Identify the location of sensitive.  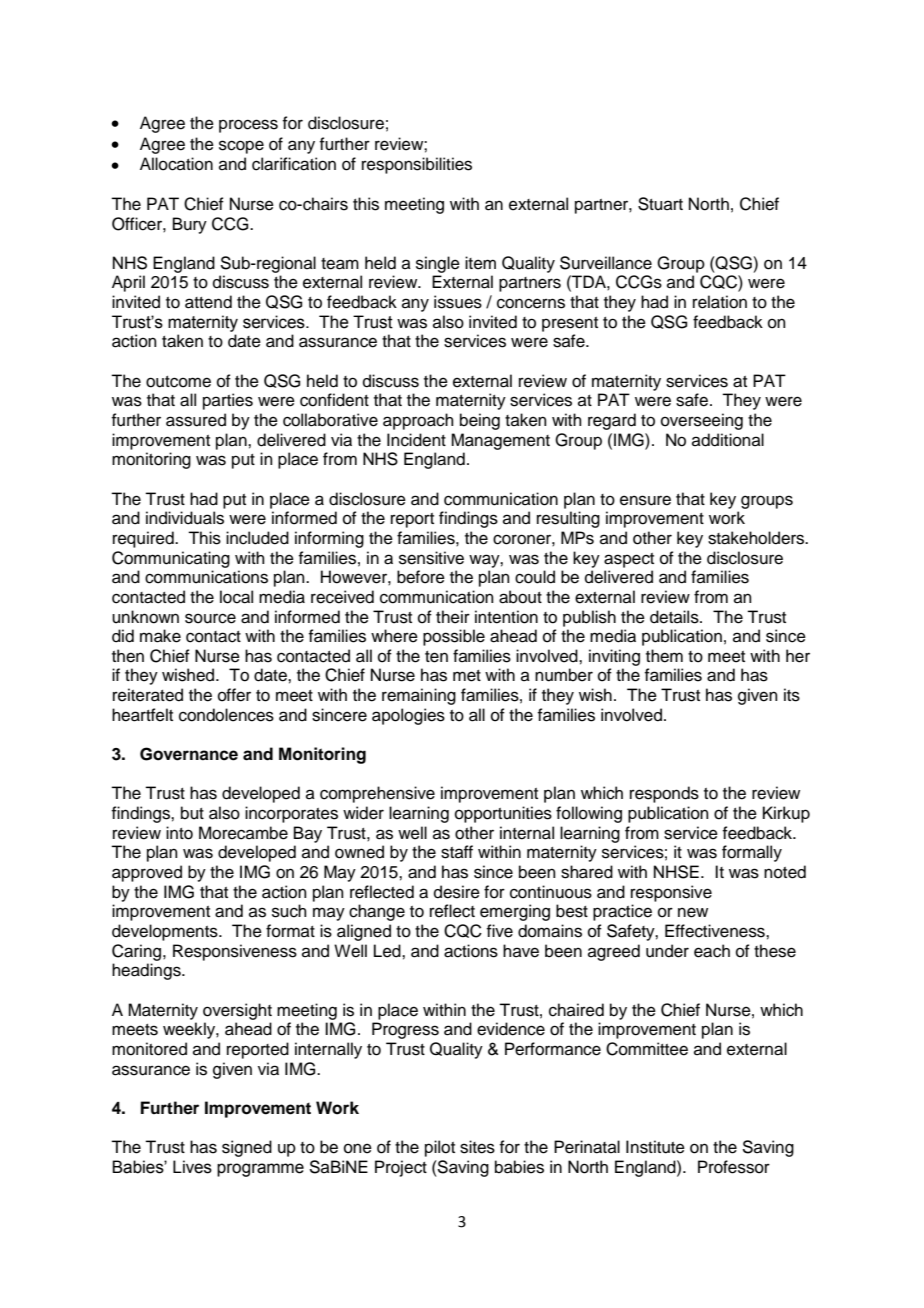
(431, 558).
